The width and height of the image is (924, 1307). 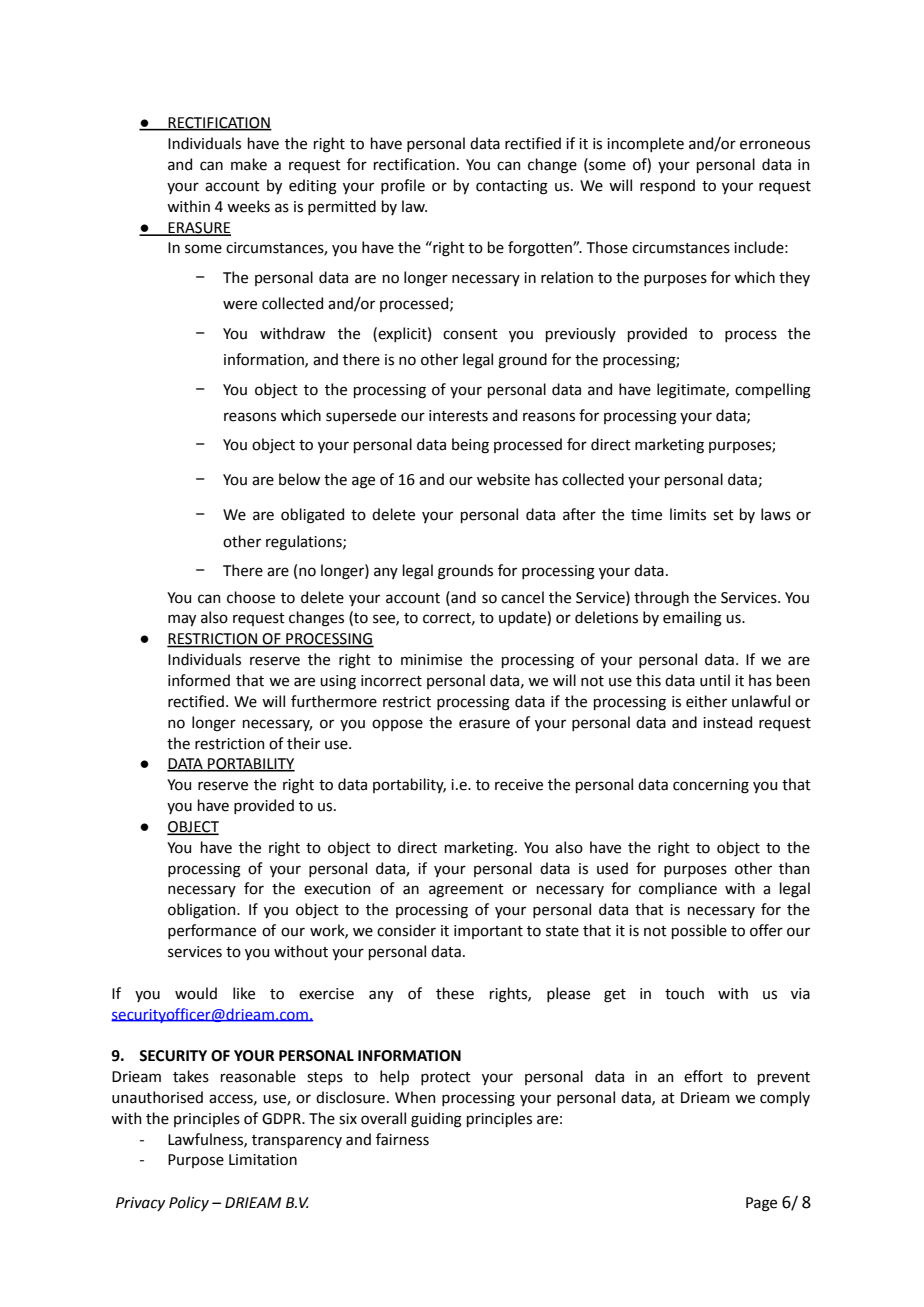 I want to click on their, so click(x=303, y=743).
